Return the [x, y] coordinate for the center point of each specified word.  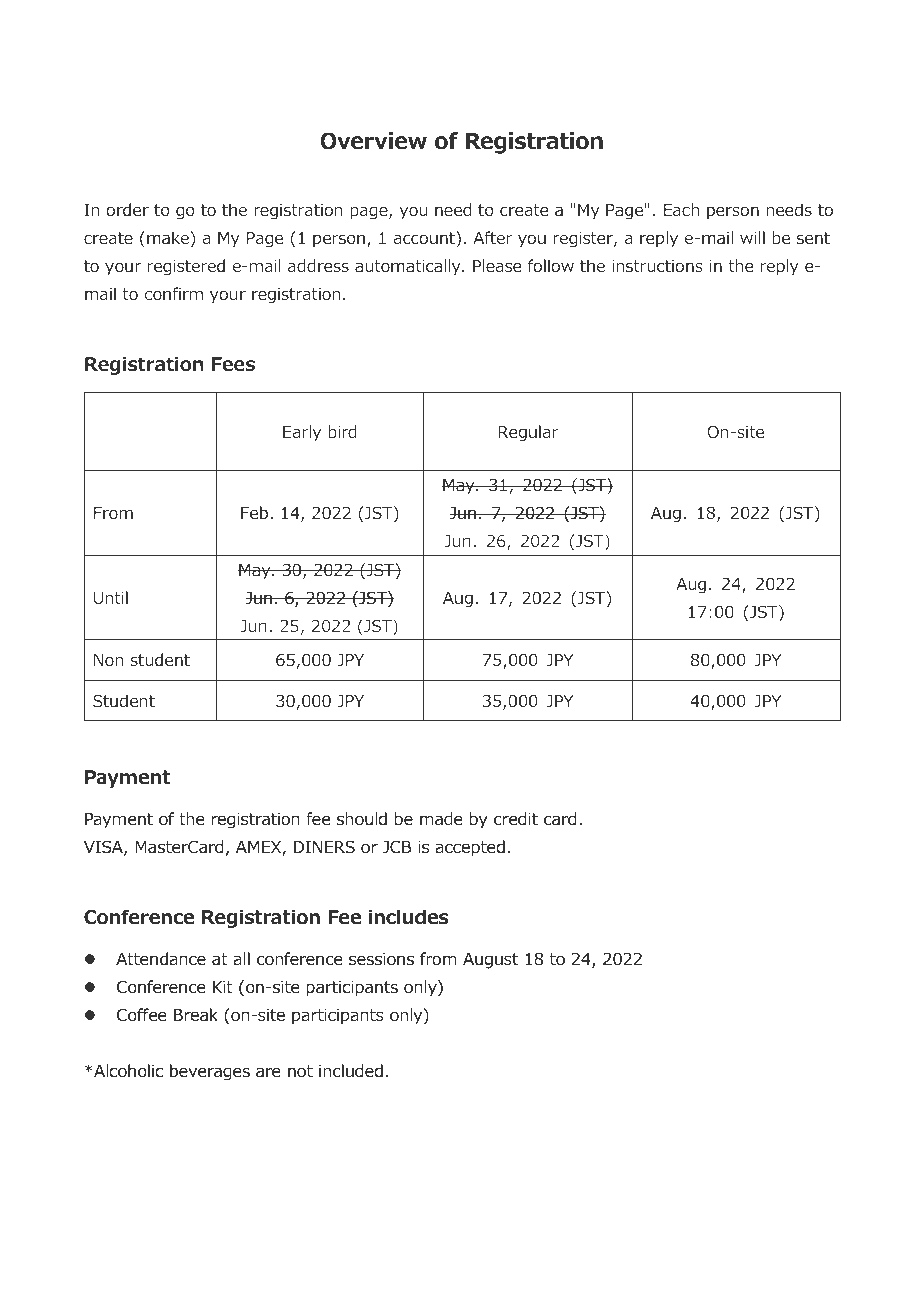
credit [516, 819]
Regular [528, 433]
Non [108, 660]
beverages [210, 1072]
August [490, 961]
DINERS [324, 847]
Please [497, 265]
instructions [657, 265]
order [127, 209]
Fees [233, 364]
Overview [373, 141]
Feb [256, 512]
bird [342, 431]
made [441, 819]
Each [681, 209]
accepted [470, 848]
